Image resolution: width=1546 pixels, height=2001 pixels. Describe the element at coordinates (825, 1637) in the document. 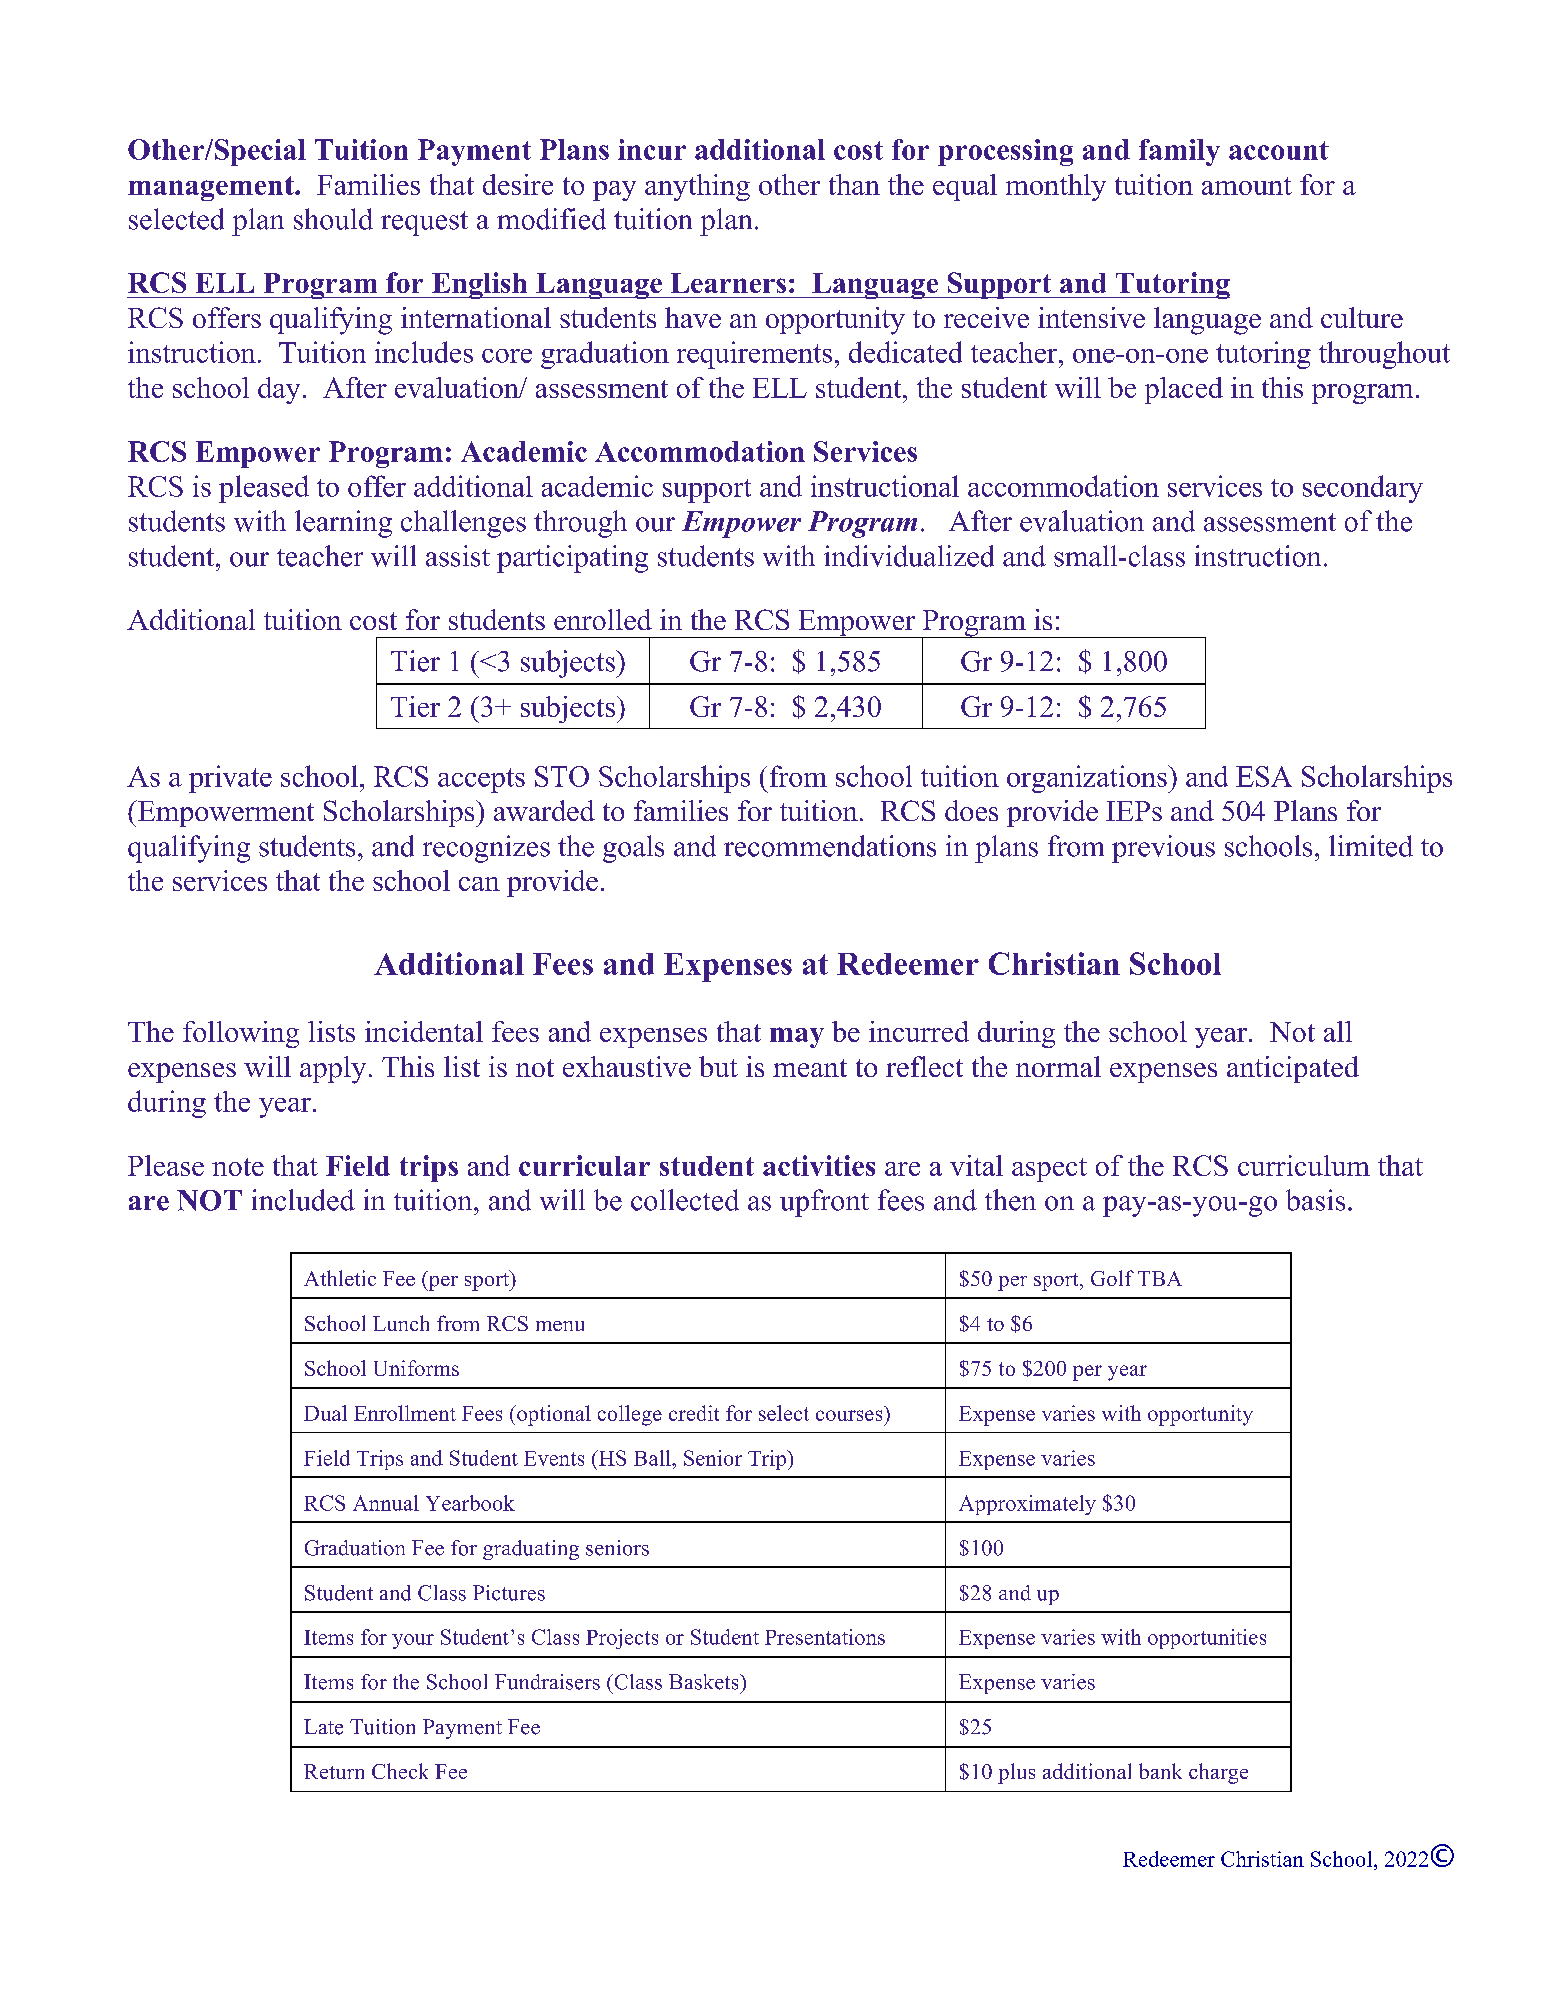

I see `Presentations` at that location.
